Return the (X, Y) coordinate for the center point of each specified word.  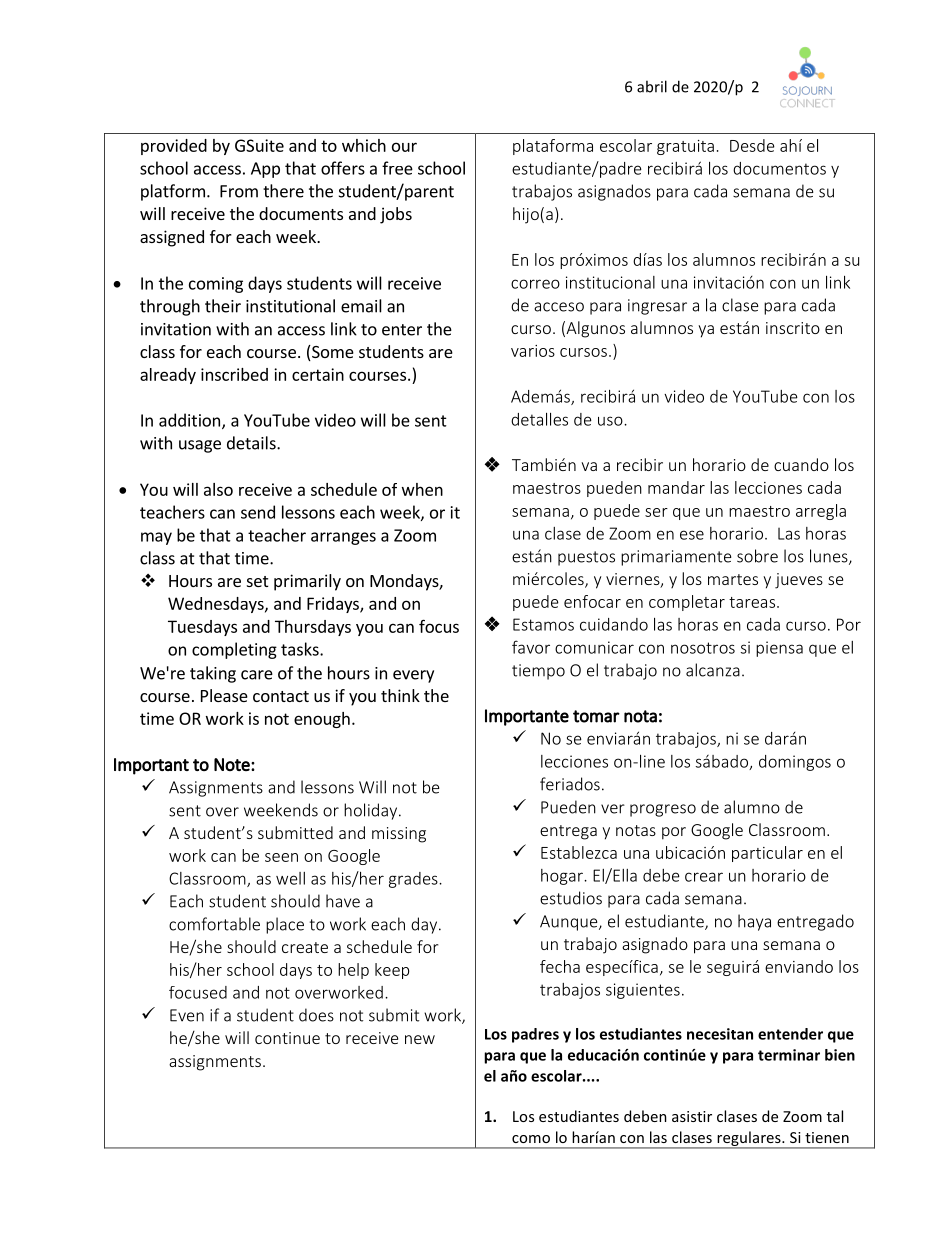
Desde (752, 145)
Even (187, 1015)
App (265, 170)
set (257, 581)
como (531, 1139)
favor (531, 647)
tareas (752, 602)
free (397, 168)
